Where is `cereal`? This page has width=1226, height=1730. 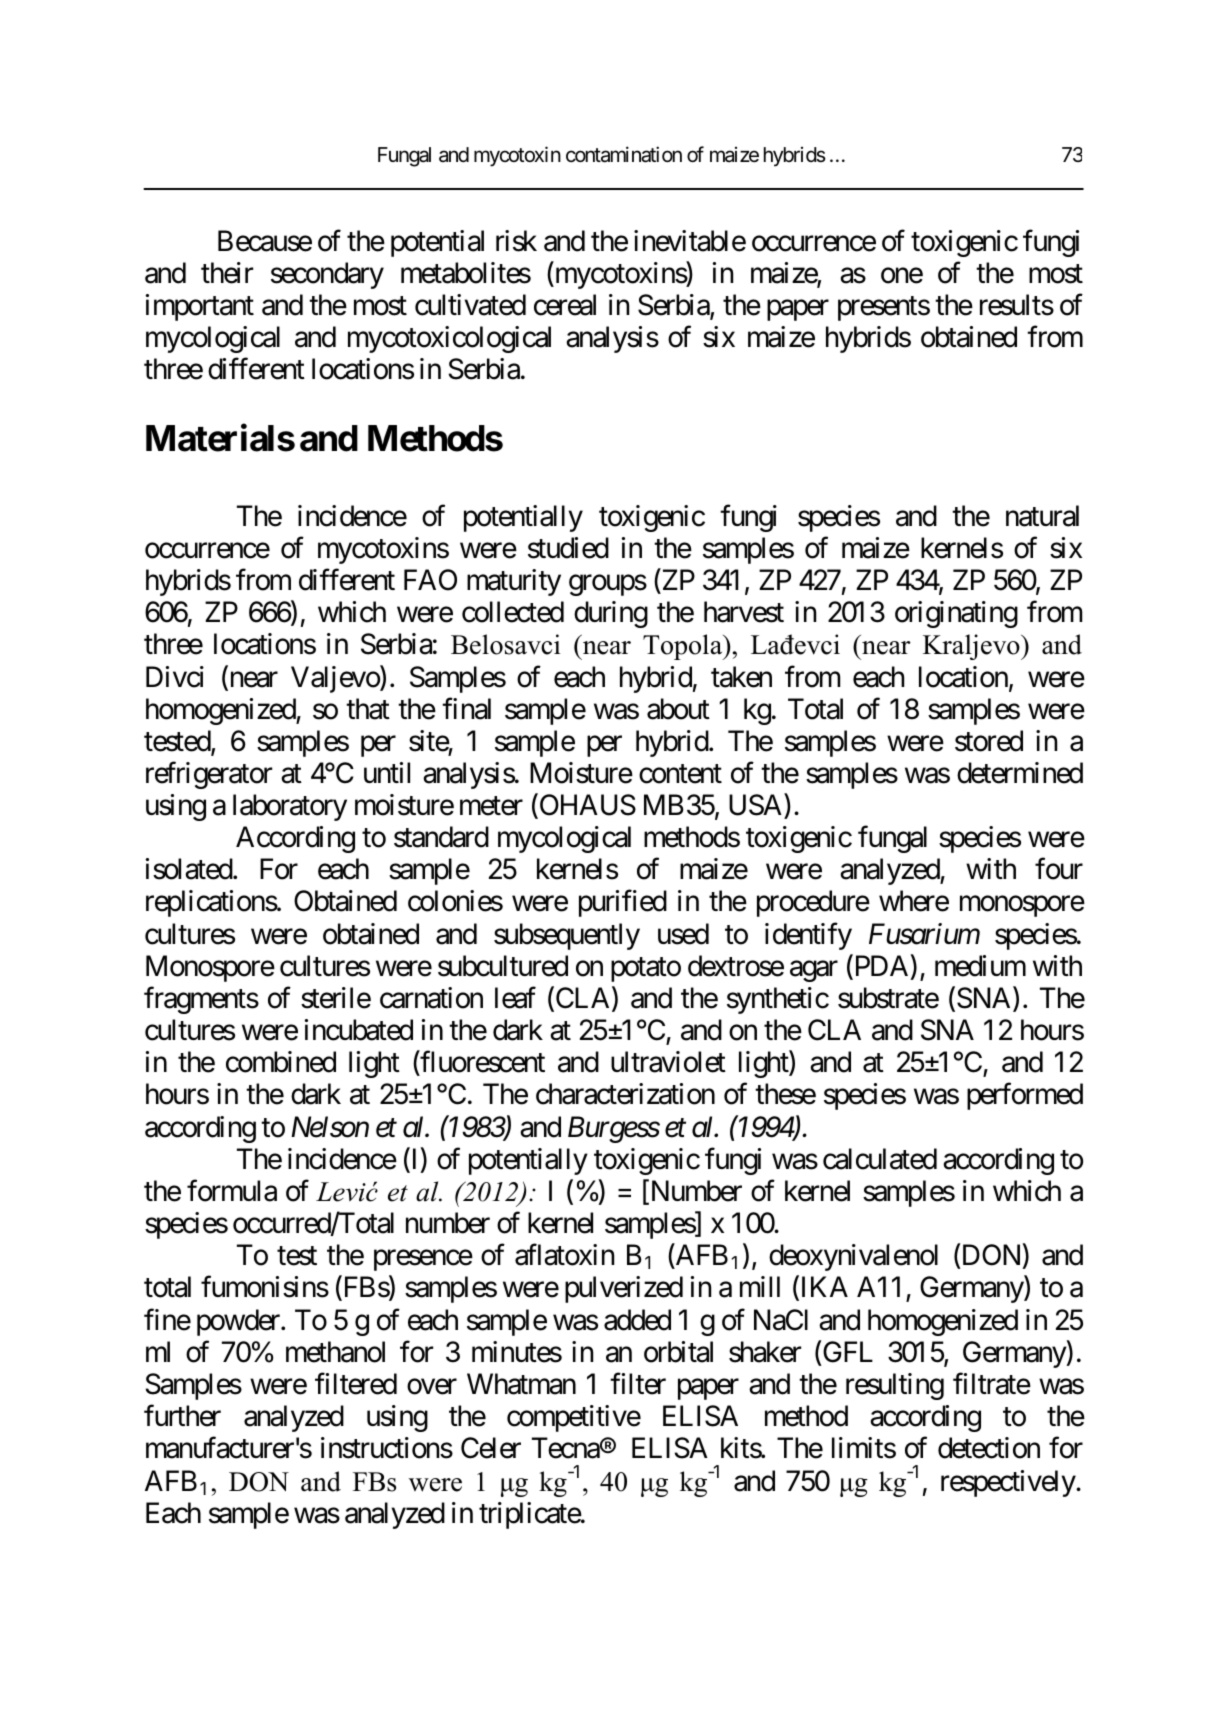 cereal is located at coordinates (565, 305).
